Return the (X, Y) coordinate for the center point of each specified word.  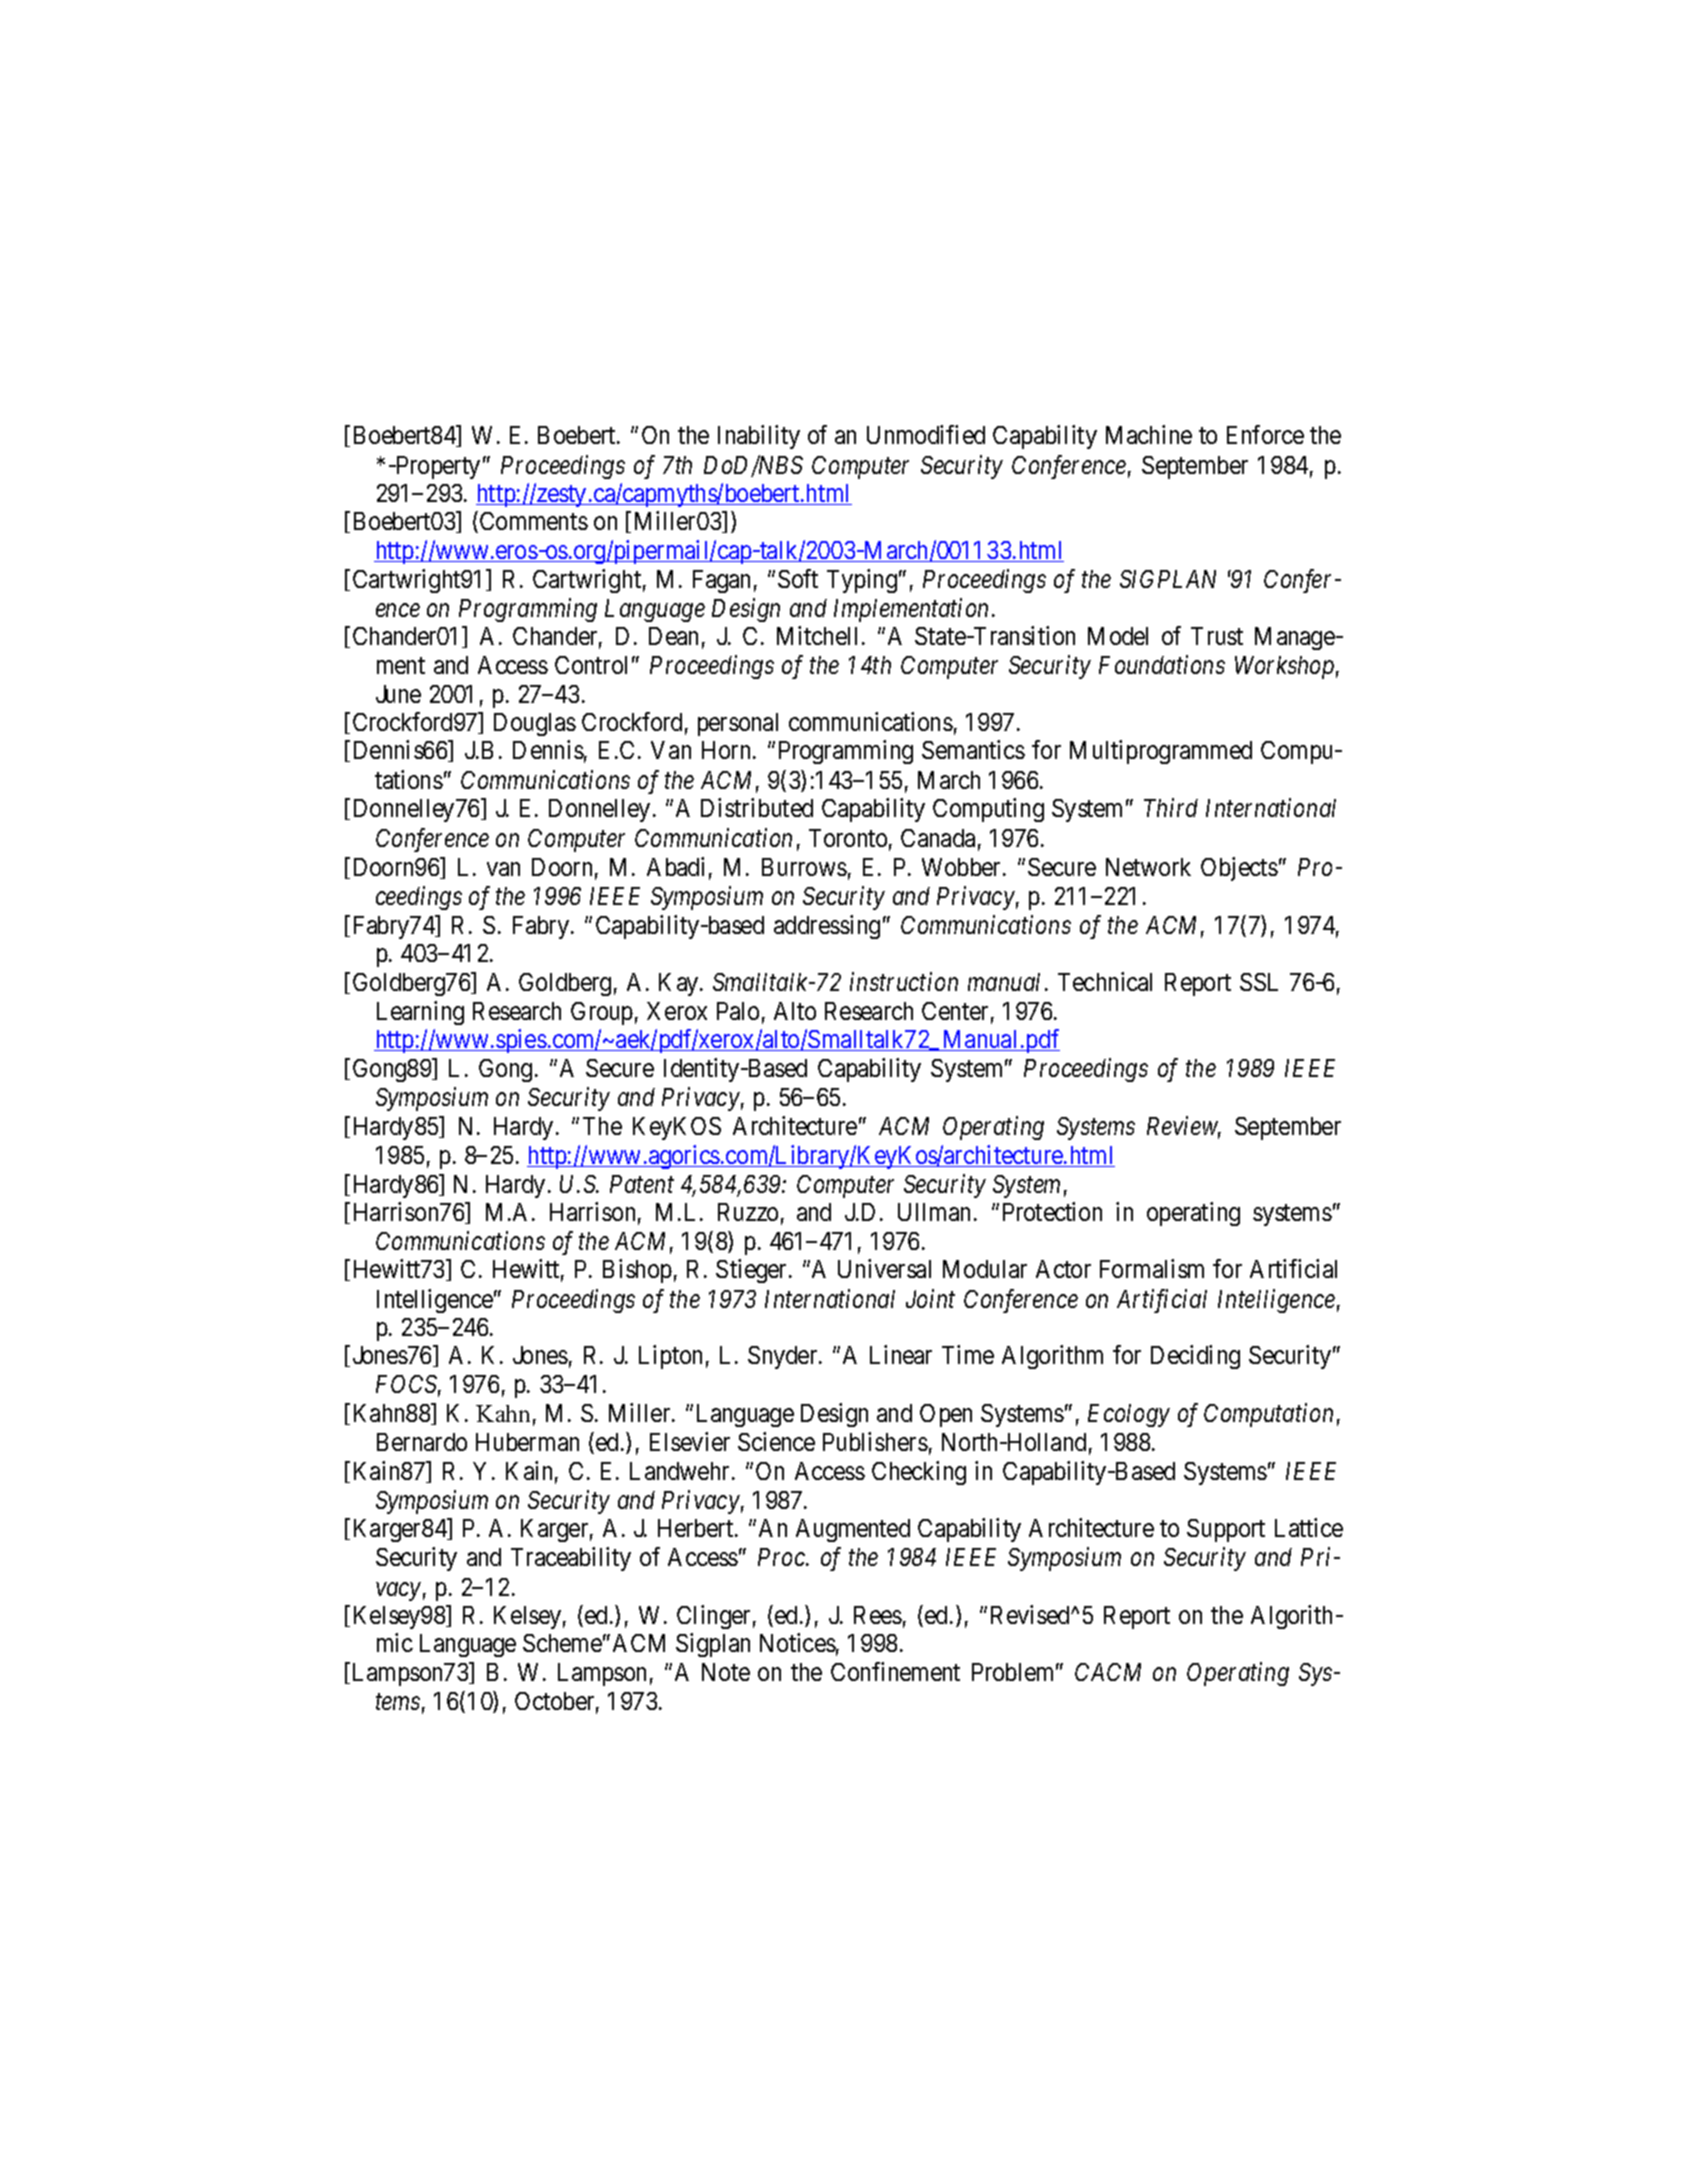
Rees (878, 1615)
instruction (904, 982)
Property (437, 467)
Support (1226, 1530)
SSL (1259, 982)
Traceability (571, 1559)
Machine (1149, 434)
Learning (420, 1013)
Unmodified (926, 434)
